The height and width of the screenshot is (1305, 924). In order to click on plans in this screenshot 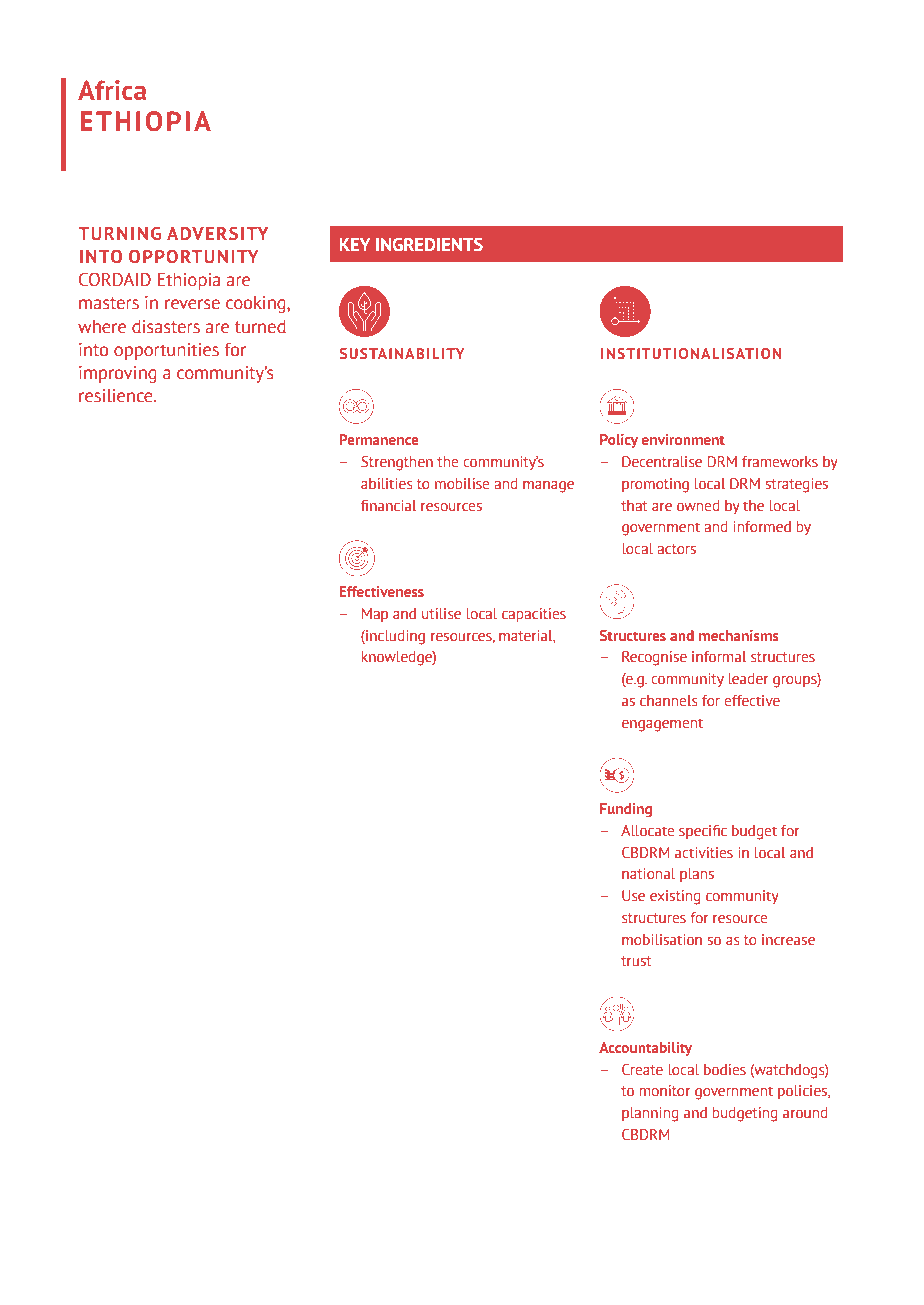, I will do `click(697, 875)`.
